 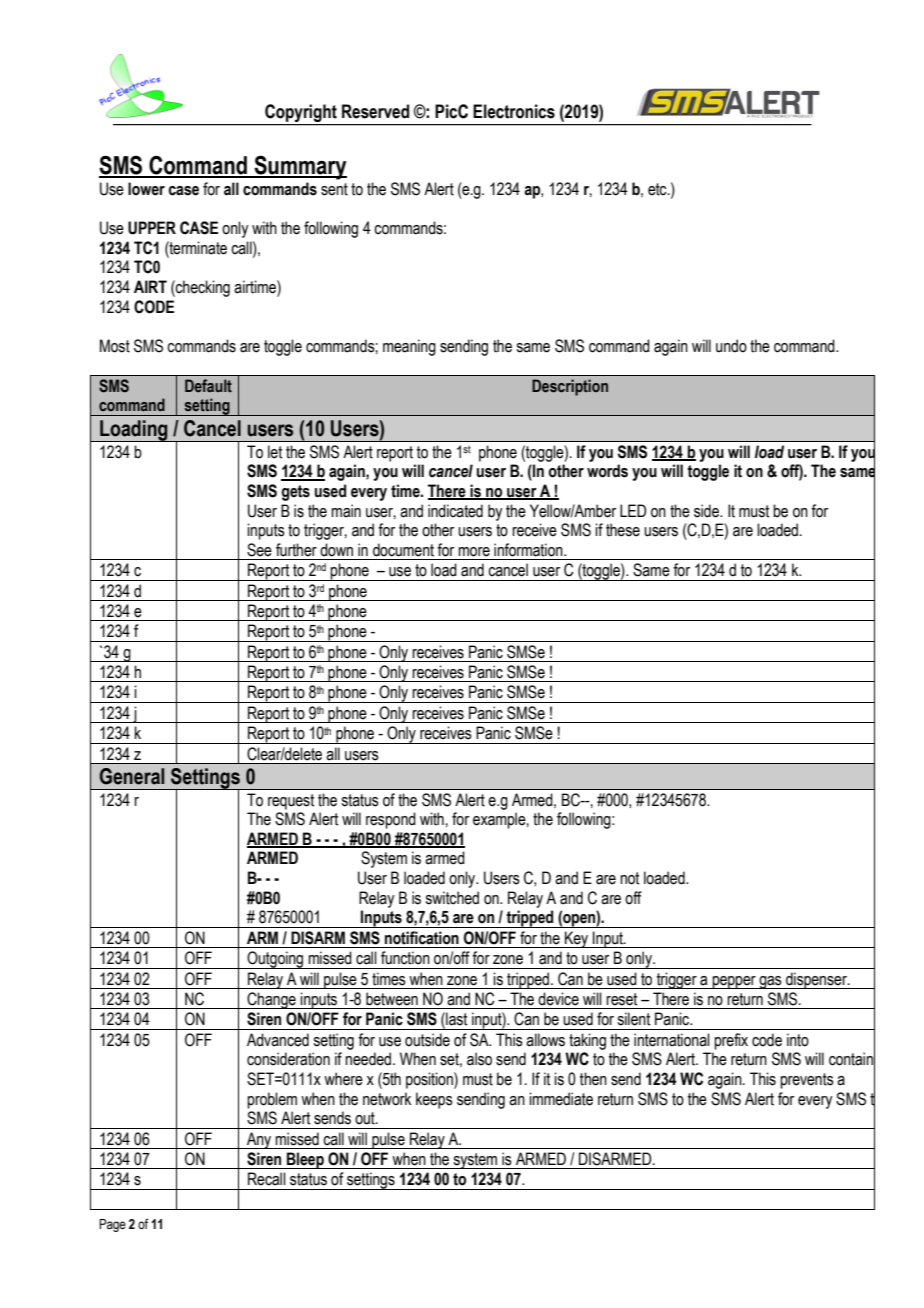 What do you see at coordinates (623, 530) in the screenshot?
I see `these` at bounding box center [623, 530].
